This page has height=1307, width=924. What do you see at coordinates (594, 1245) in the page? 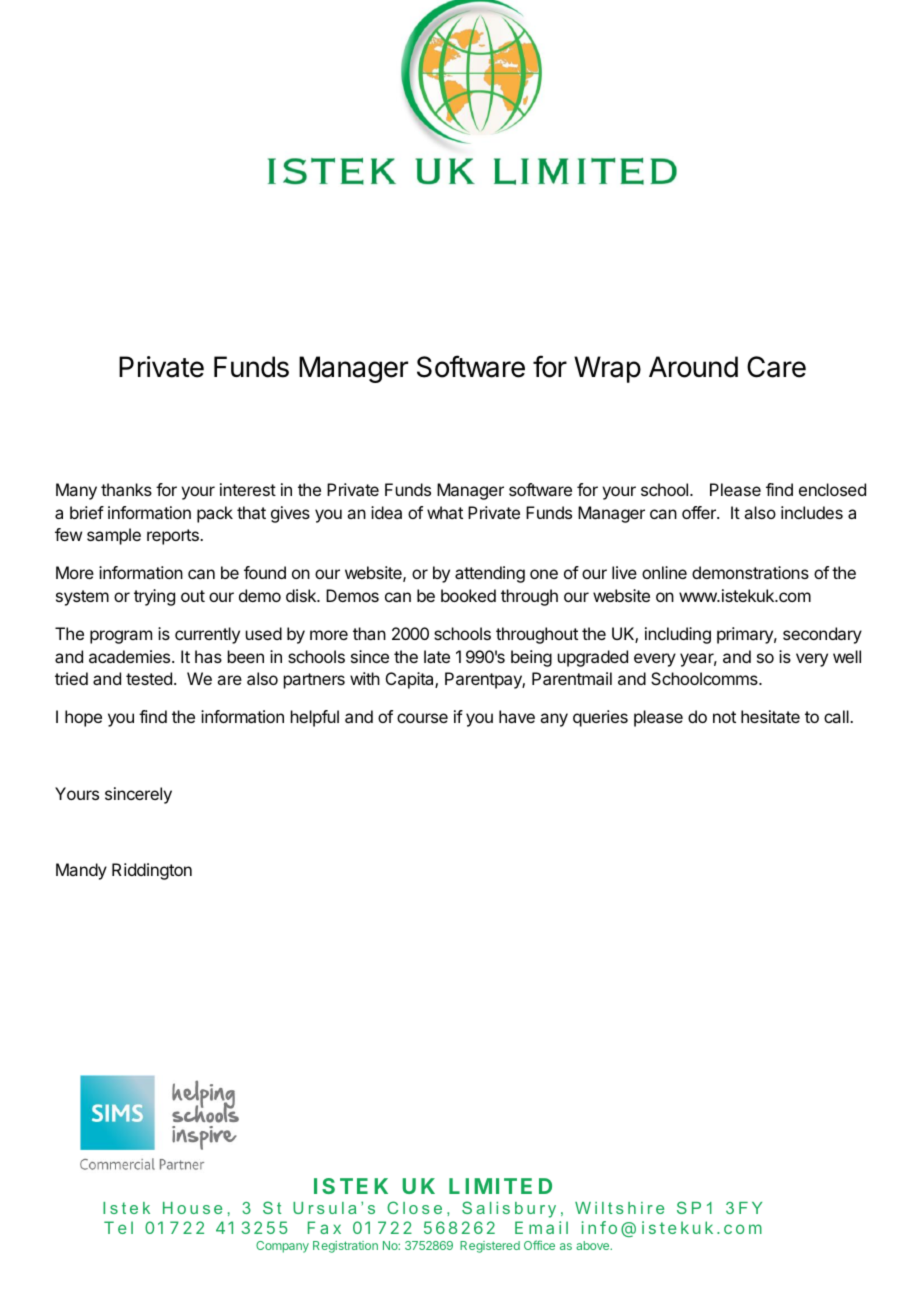
I see `above` at bounding box center [594, 1245].
